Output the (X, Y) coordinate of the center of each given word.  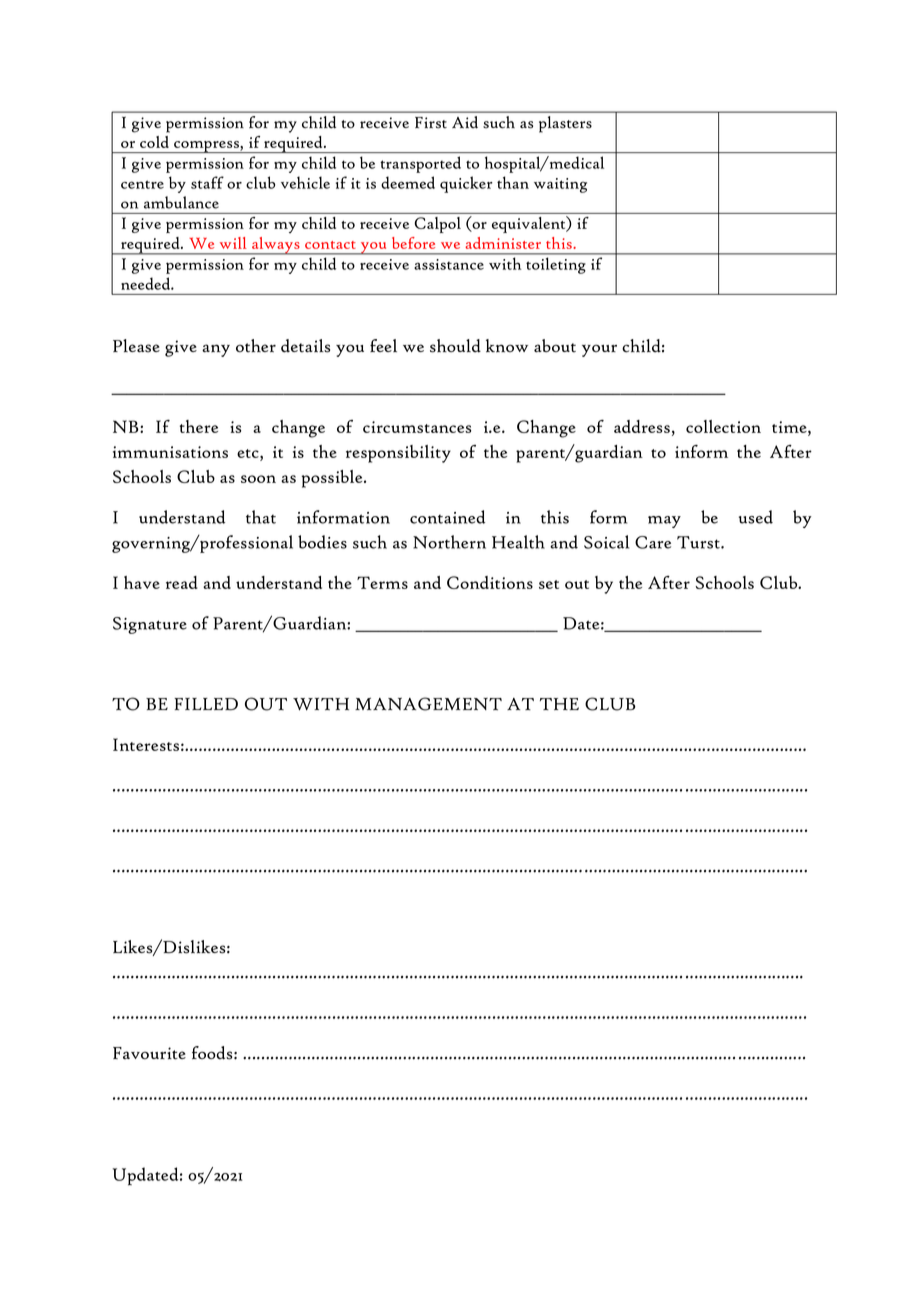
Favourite (149, 1053)
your (599, 350)
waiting (560, 185)
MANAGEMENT (428, 704)
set (549, 584)
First (431, 123)
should (455, 346)
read (182, 582)
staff (207, 182)
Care (653, 542)
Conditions (490, 582)
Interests (146, 744)
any (216, 350)
